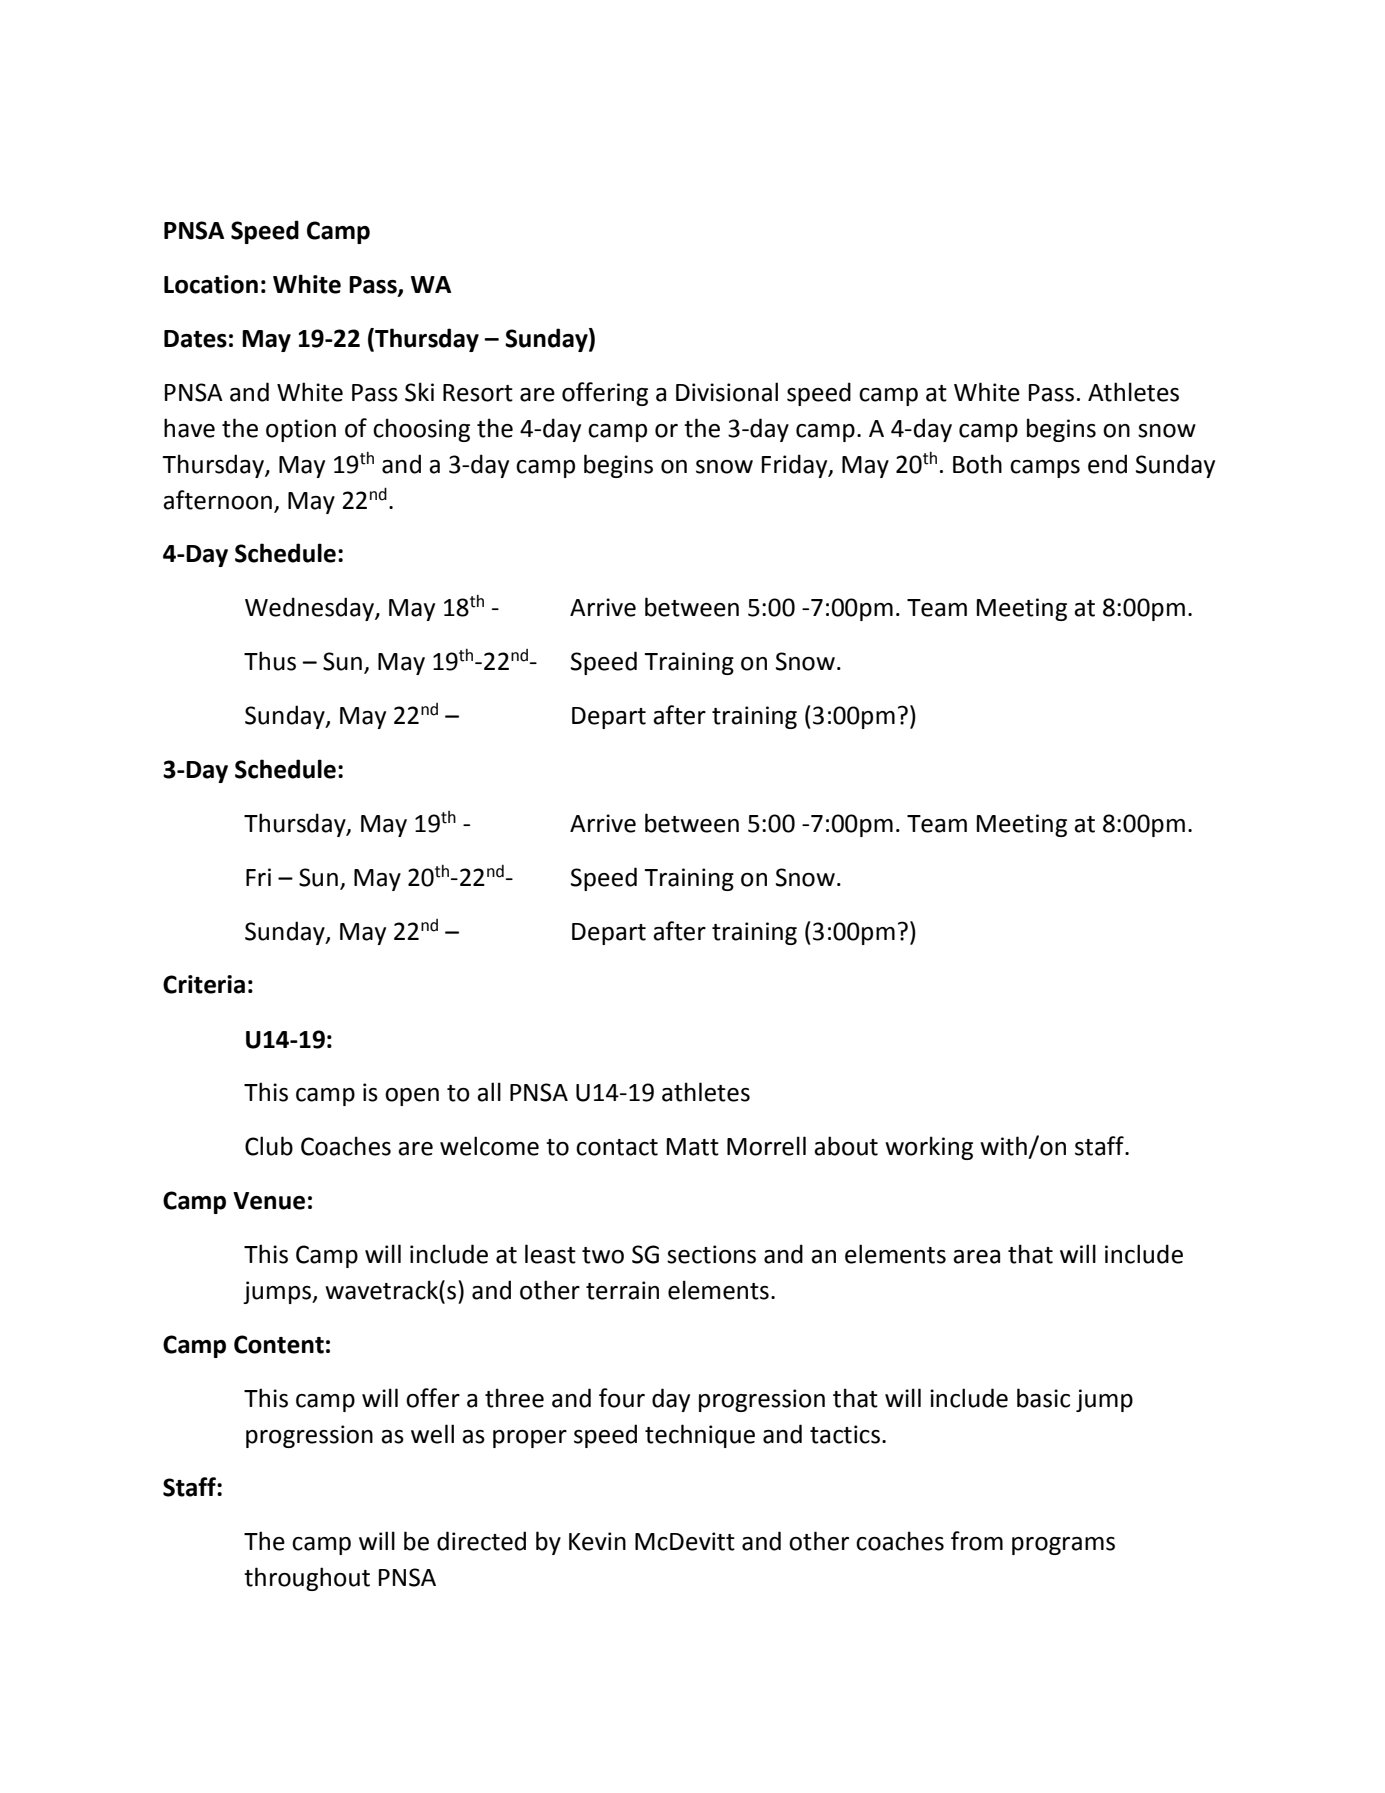 The width and height of the screenshot is (1385, 1793). Describe the element at coordinates (977, 464) in the screenshot. I see `Both` at that location.
